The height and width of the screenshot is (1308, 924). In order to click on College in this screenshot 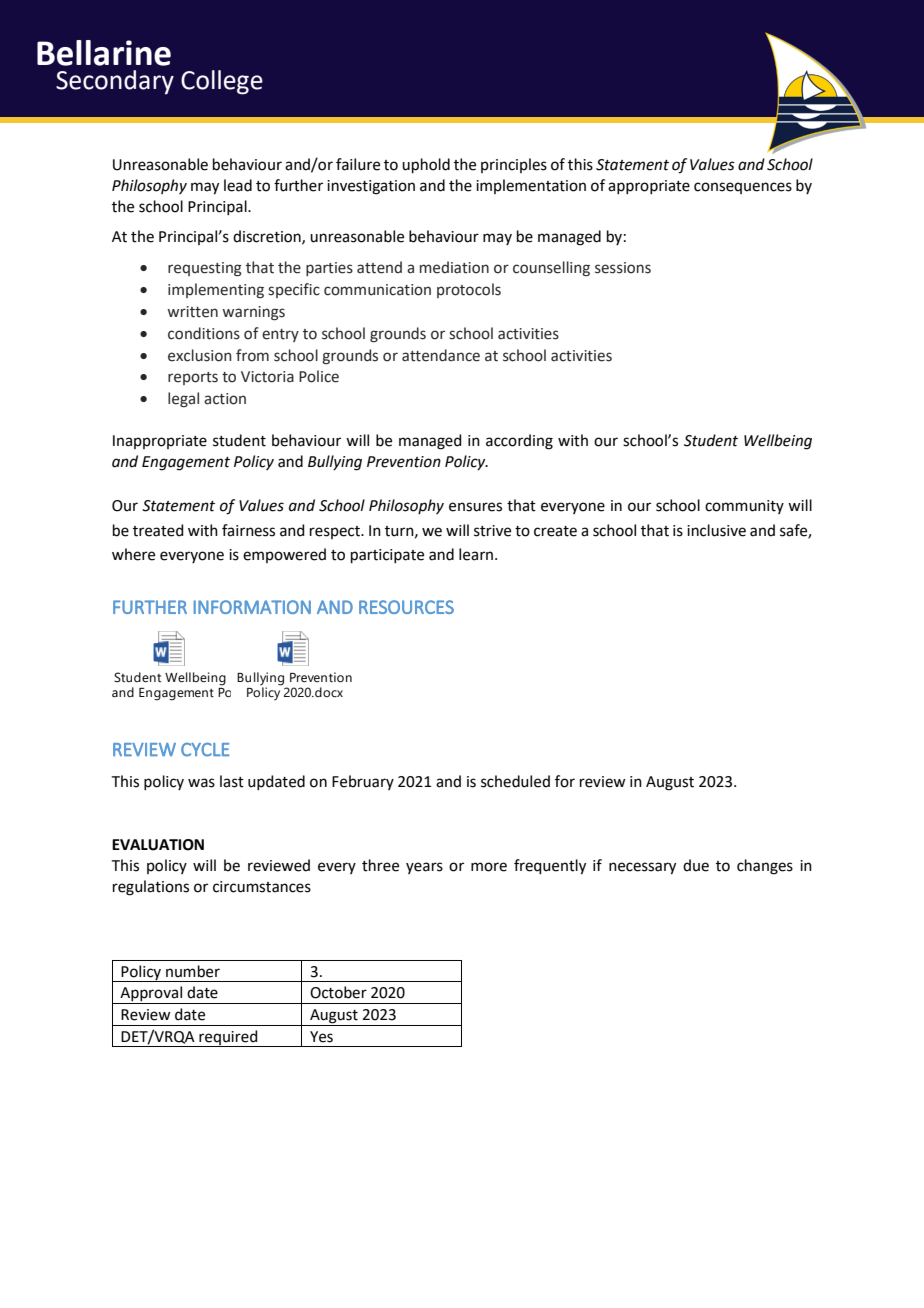, I will do `click(222, 82)`.
